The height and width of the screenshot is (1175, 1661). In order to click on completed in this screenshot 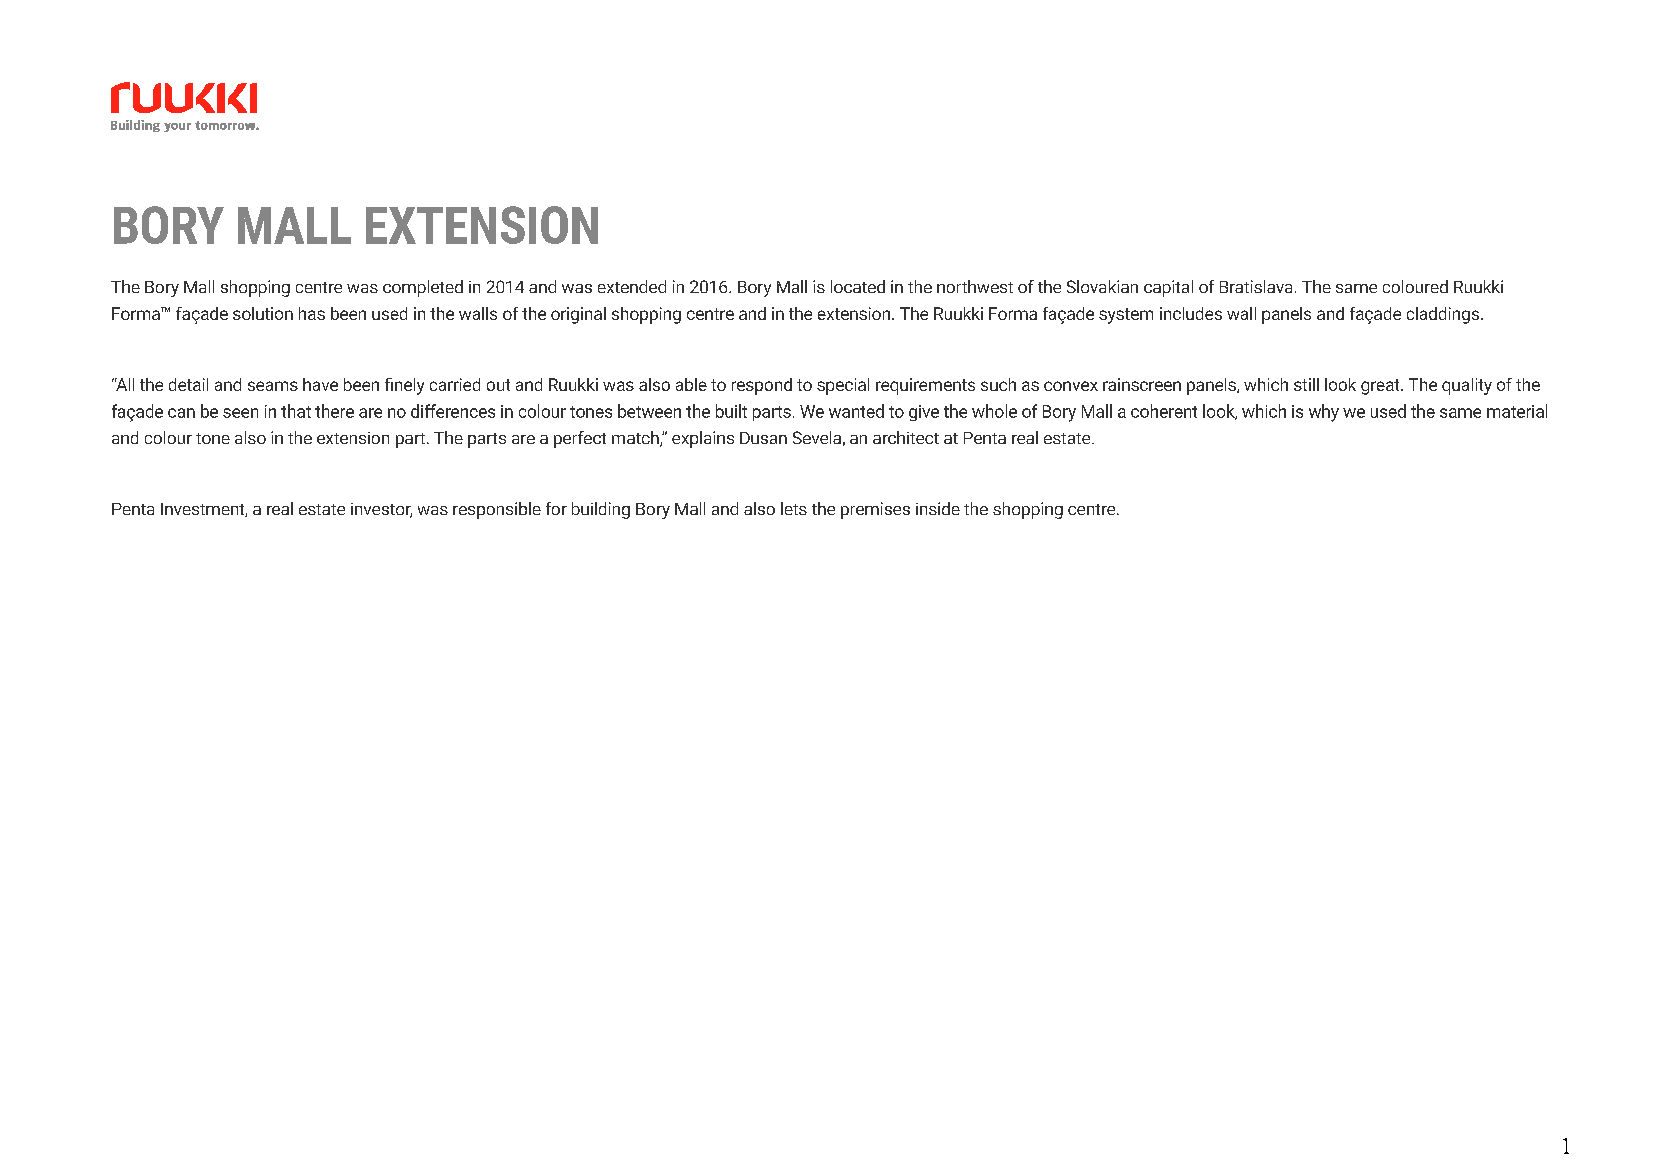, I will do `click(423, 288)`.
